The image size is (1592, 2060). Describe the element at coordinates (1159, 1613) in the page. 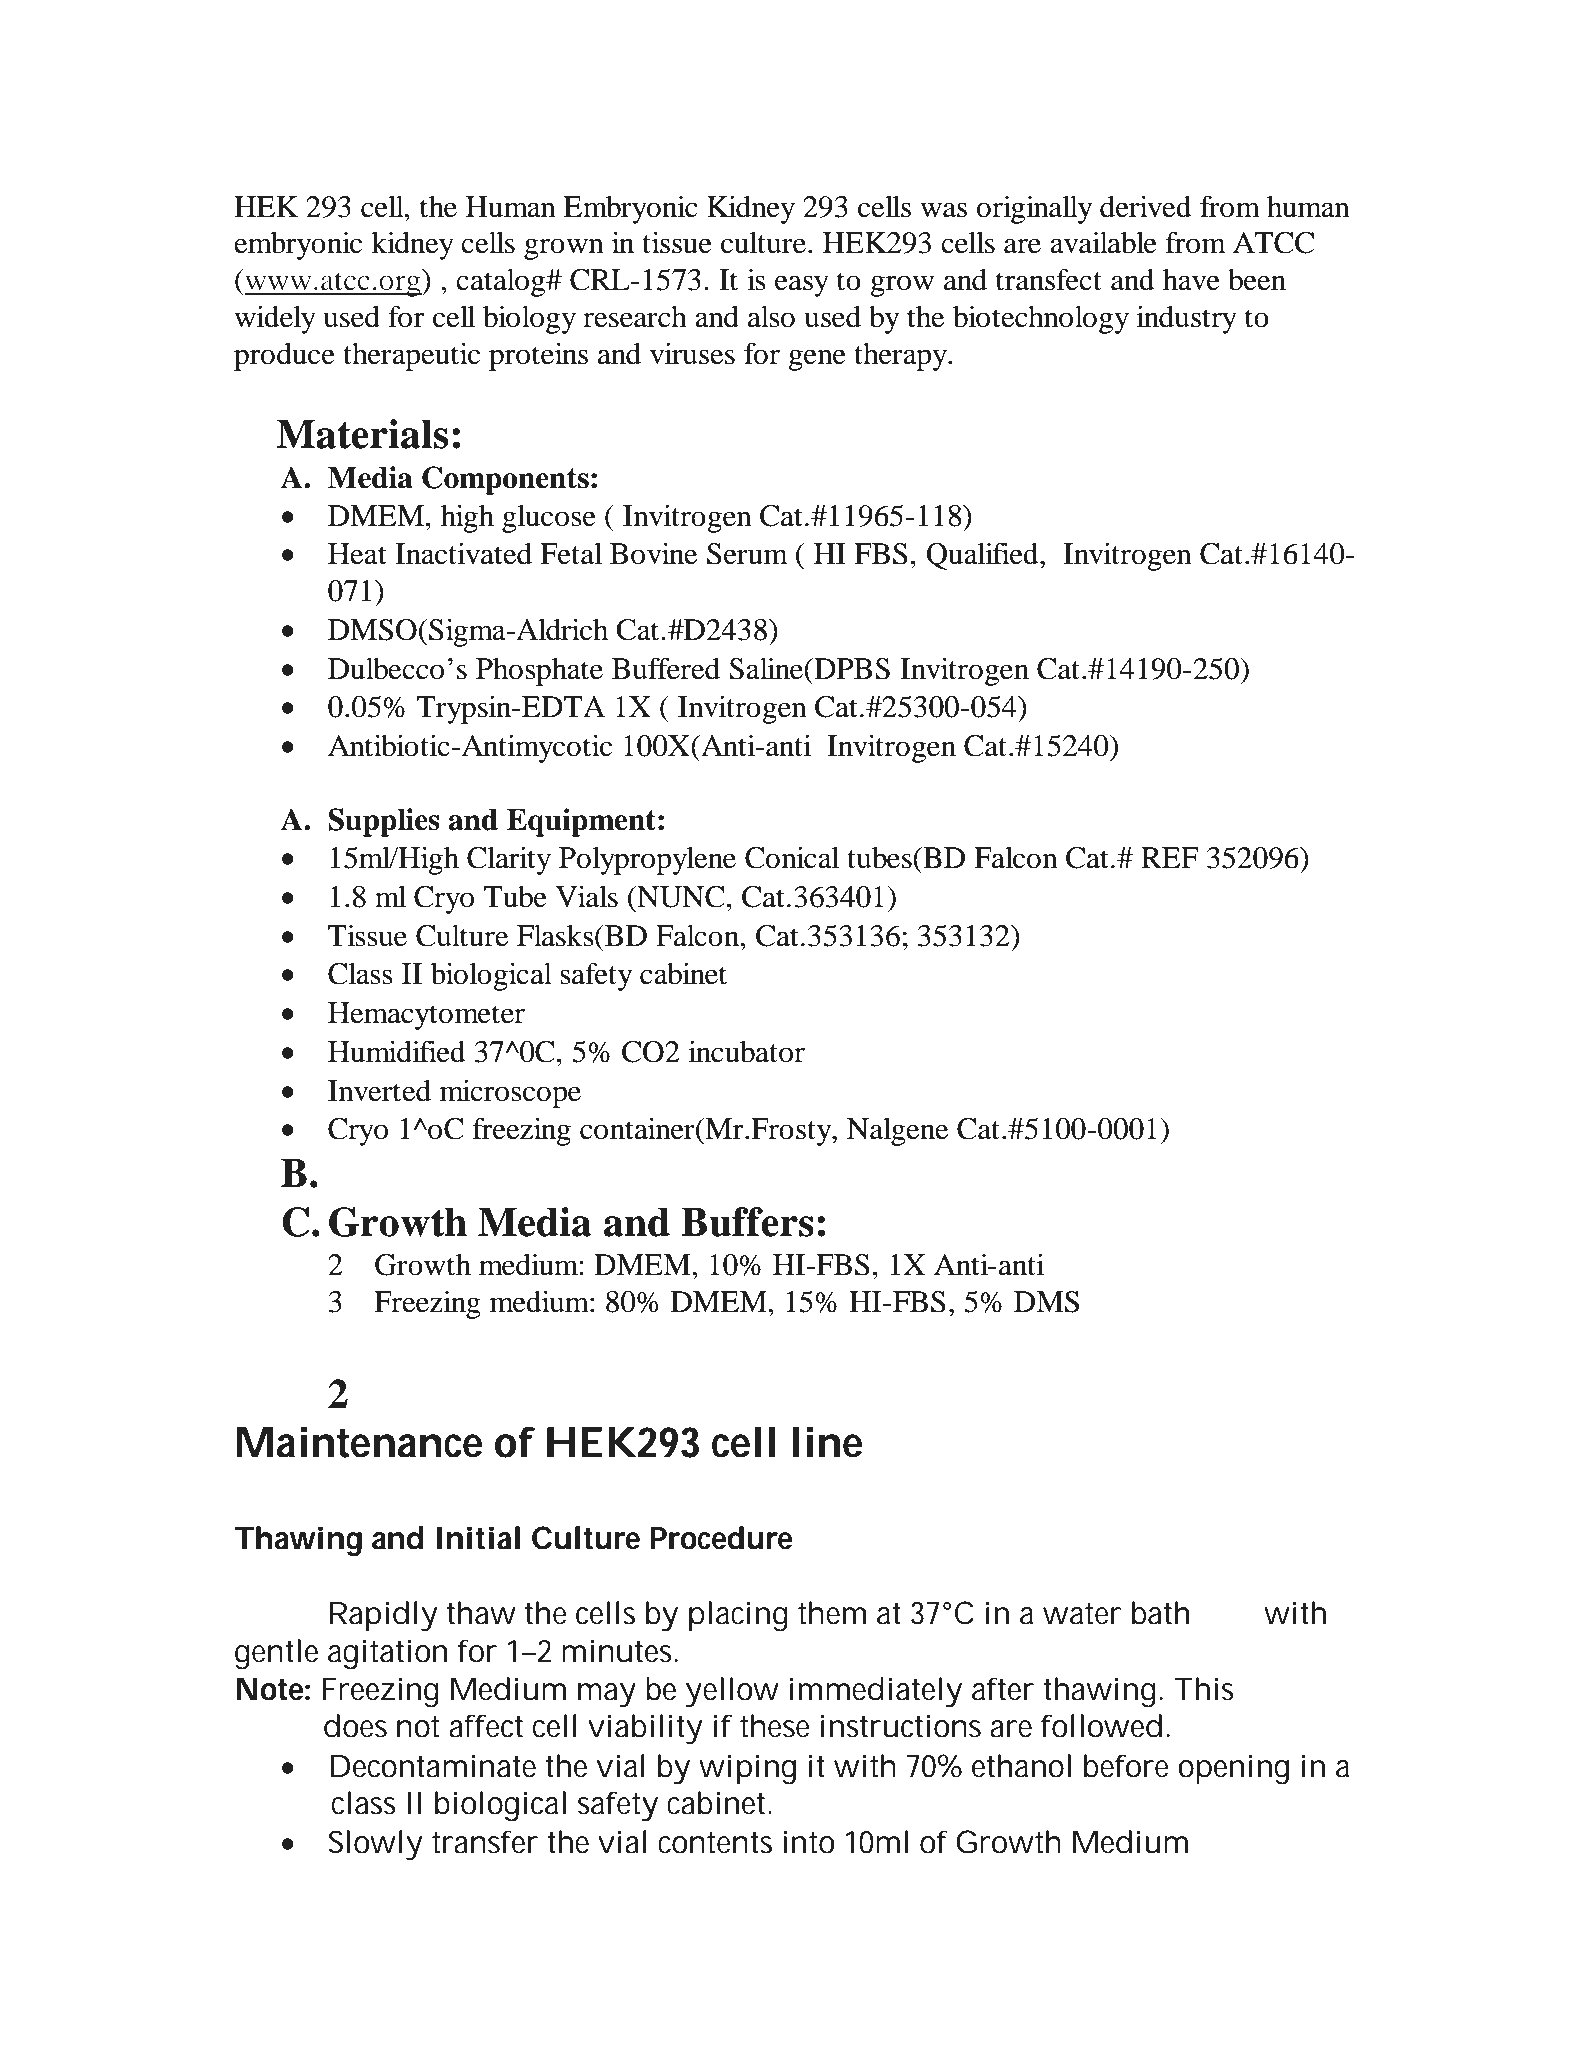

I see `bath` at that location.
